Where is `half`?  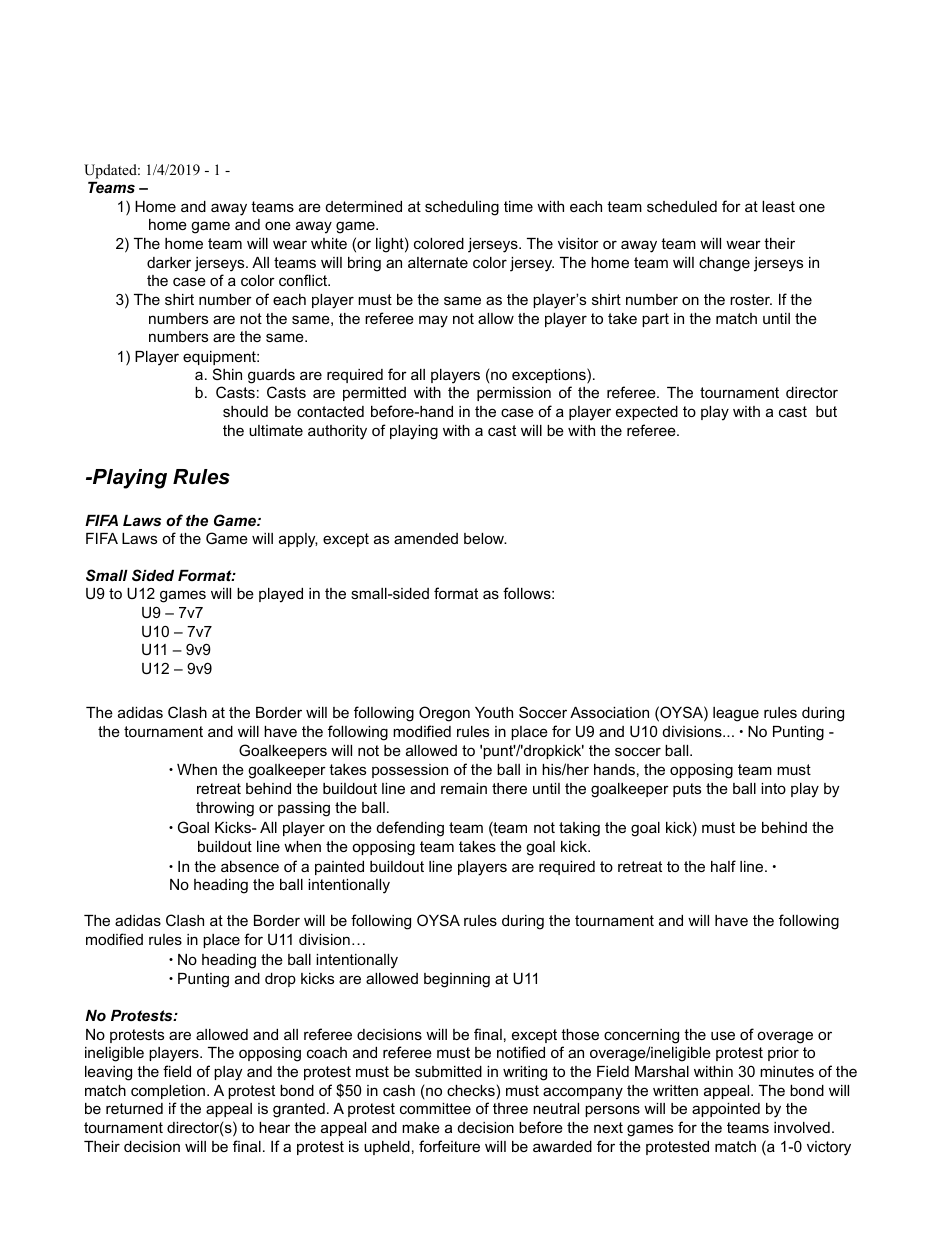
half is located at coordinates (723, 866).
